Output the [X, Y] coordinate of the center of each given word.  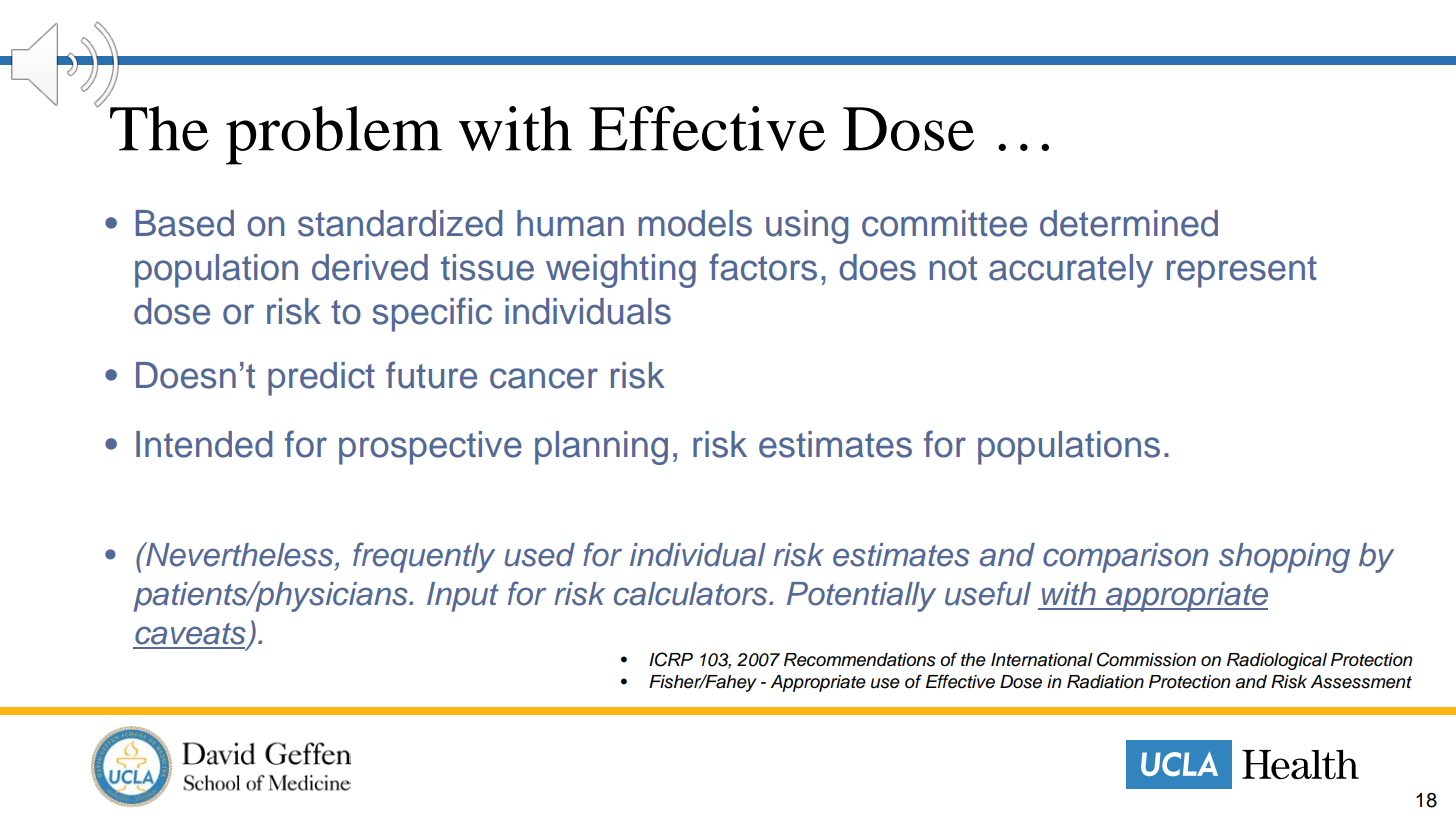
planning [601, 448]
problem [334, 135]
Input [463, 597]
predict [321, 379]
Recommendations [860, 660]
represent [1242, 272]
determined [1129, 223]
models [695, 223]
